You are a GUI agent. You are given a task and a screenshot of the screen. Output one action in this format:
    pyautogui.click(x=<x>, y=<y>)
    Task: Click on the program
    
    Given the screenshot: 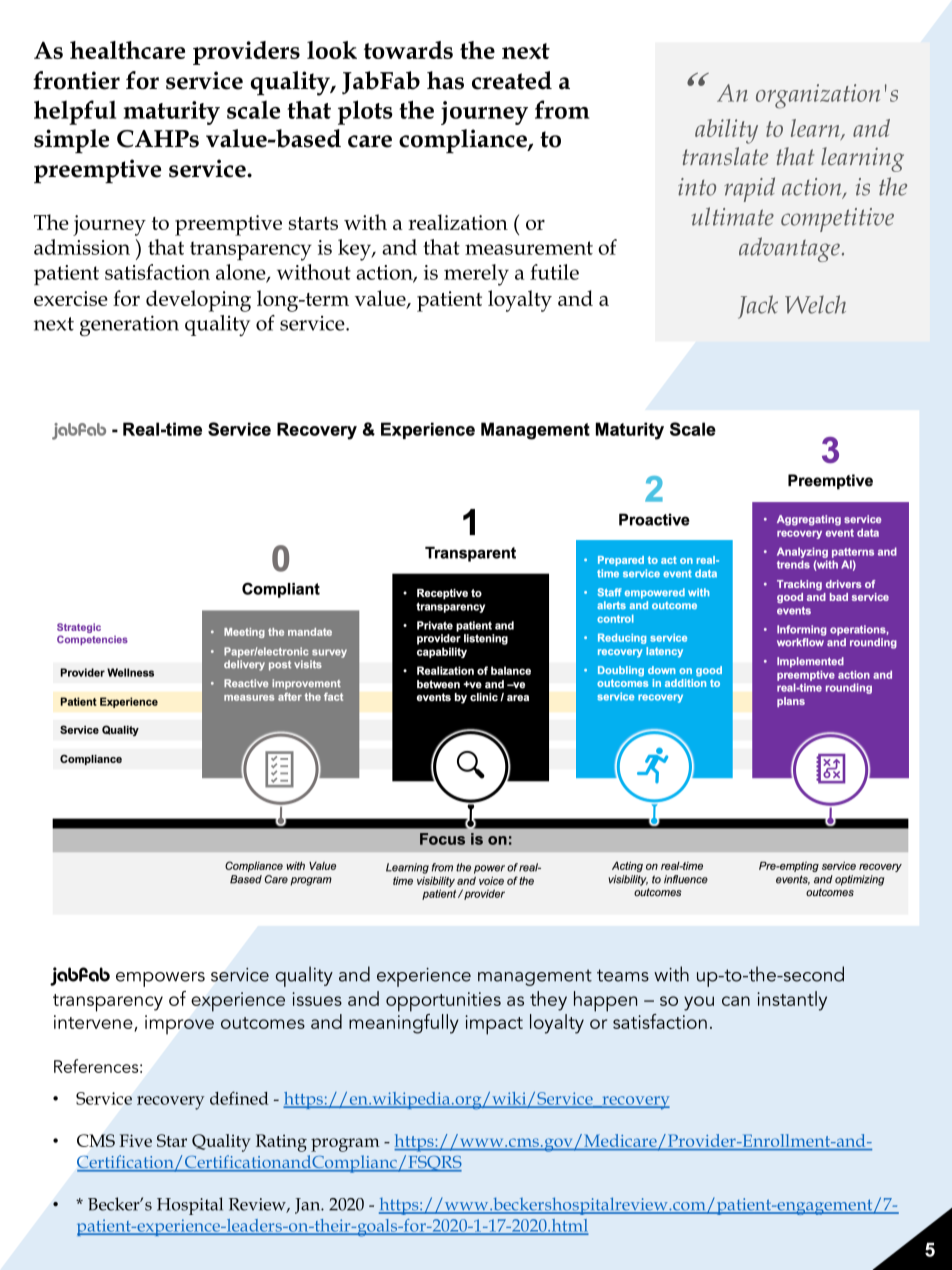 What is the action you would take?
    pyautogui.click(x=345, y=1145)
